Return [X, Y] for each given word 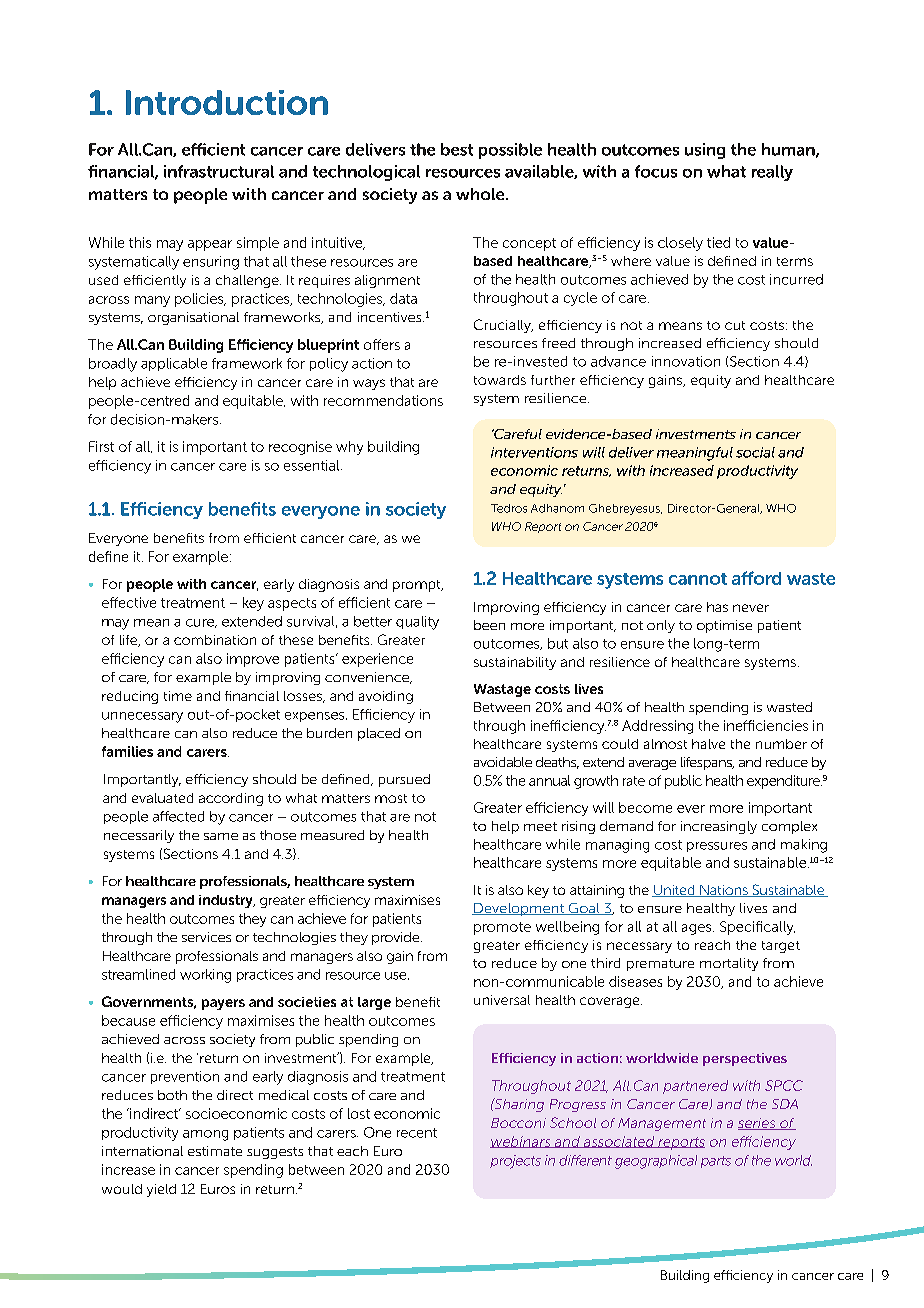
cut [735, 325]
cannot [698, 579]
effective [129, 602]
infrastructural [219, 171]
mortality [729, 964]
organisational [193, 318]
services [206, 937]
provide [397, 938]
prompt [418, 586]
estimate [215, 1151]
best [457, 149]
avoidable [503, 762]
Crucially [503, 326]
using [705, 151]
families [127, 751]
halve [708, 744]
